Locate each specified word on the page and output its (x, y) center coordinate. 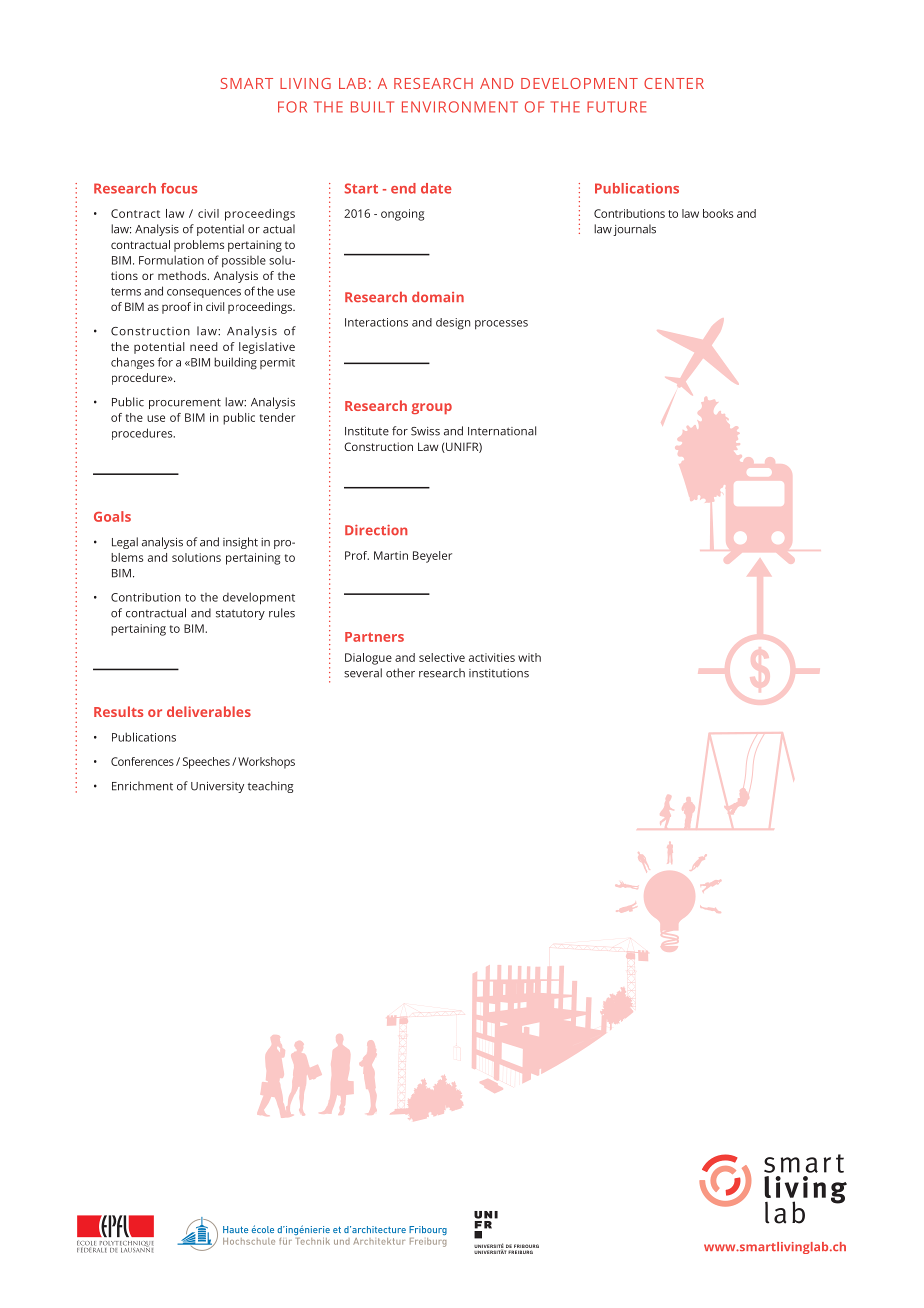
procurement (185, 403)
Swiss (425, 431)
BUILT (372, 107)
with (529, 657)
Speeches (206, 763)
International (502, 431)
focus (179, 188)
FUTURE (616, 107)
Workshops (266, 763)
